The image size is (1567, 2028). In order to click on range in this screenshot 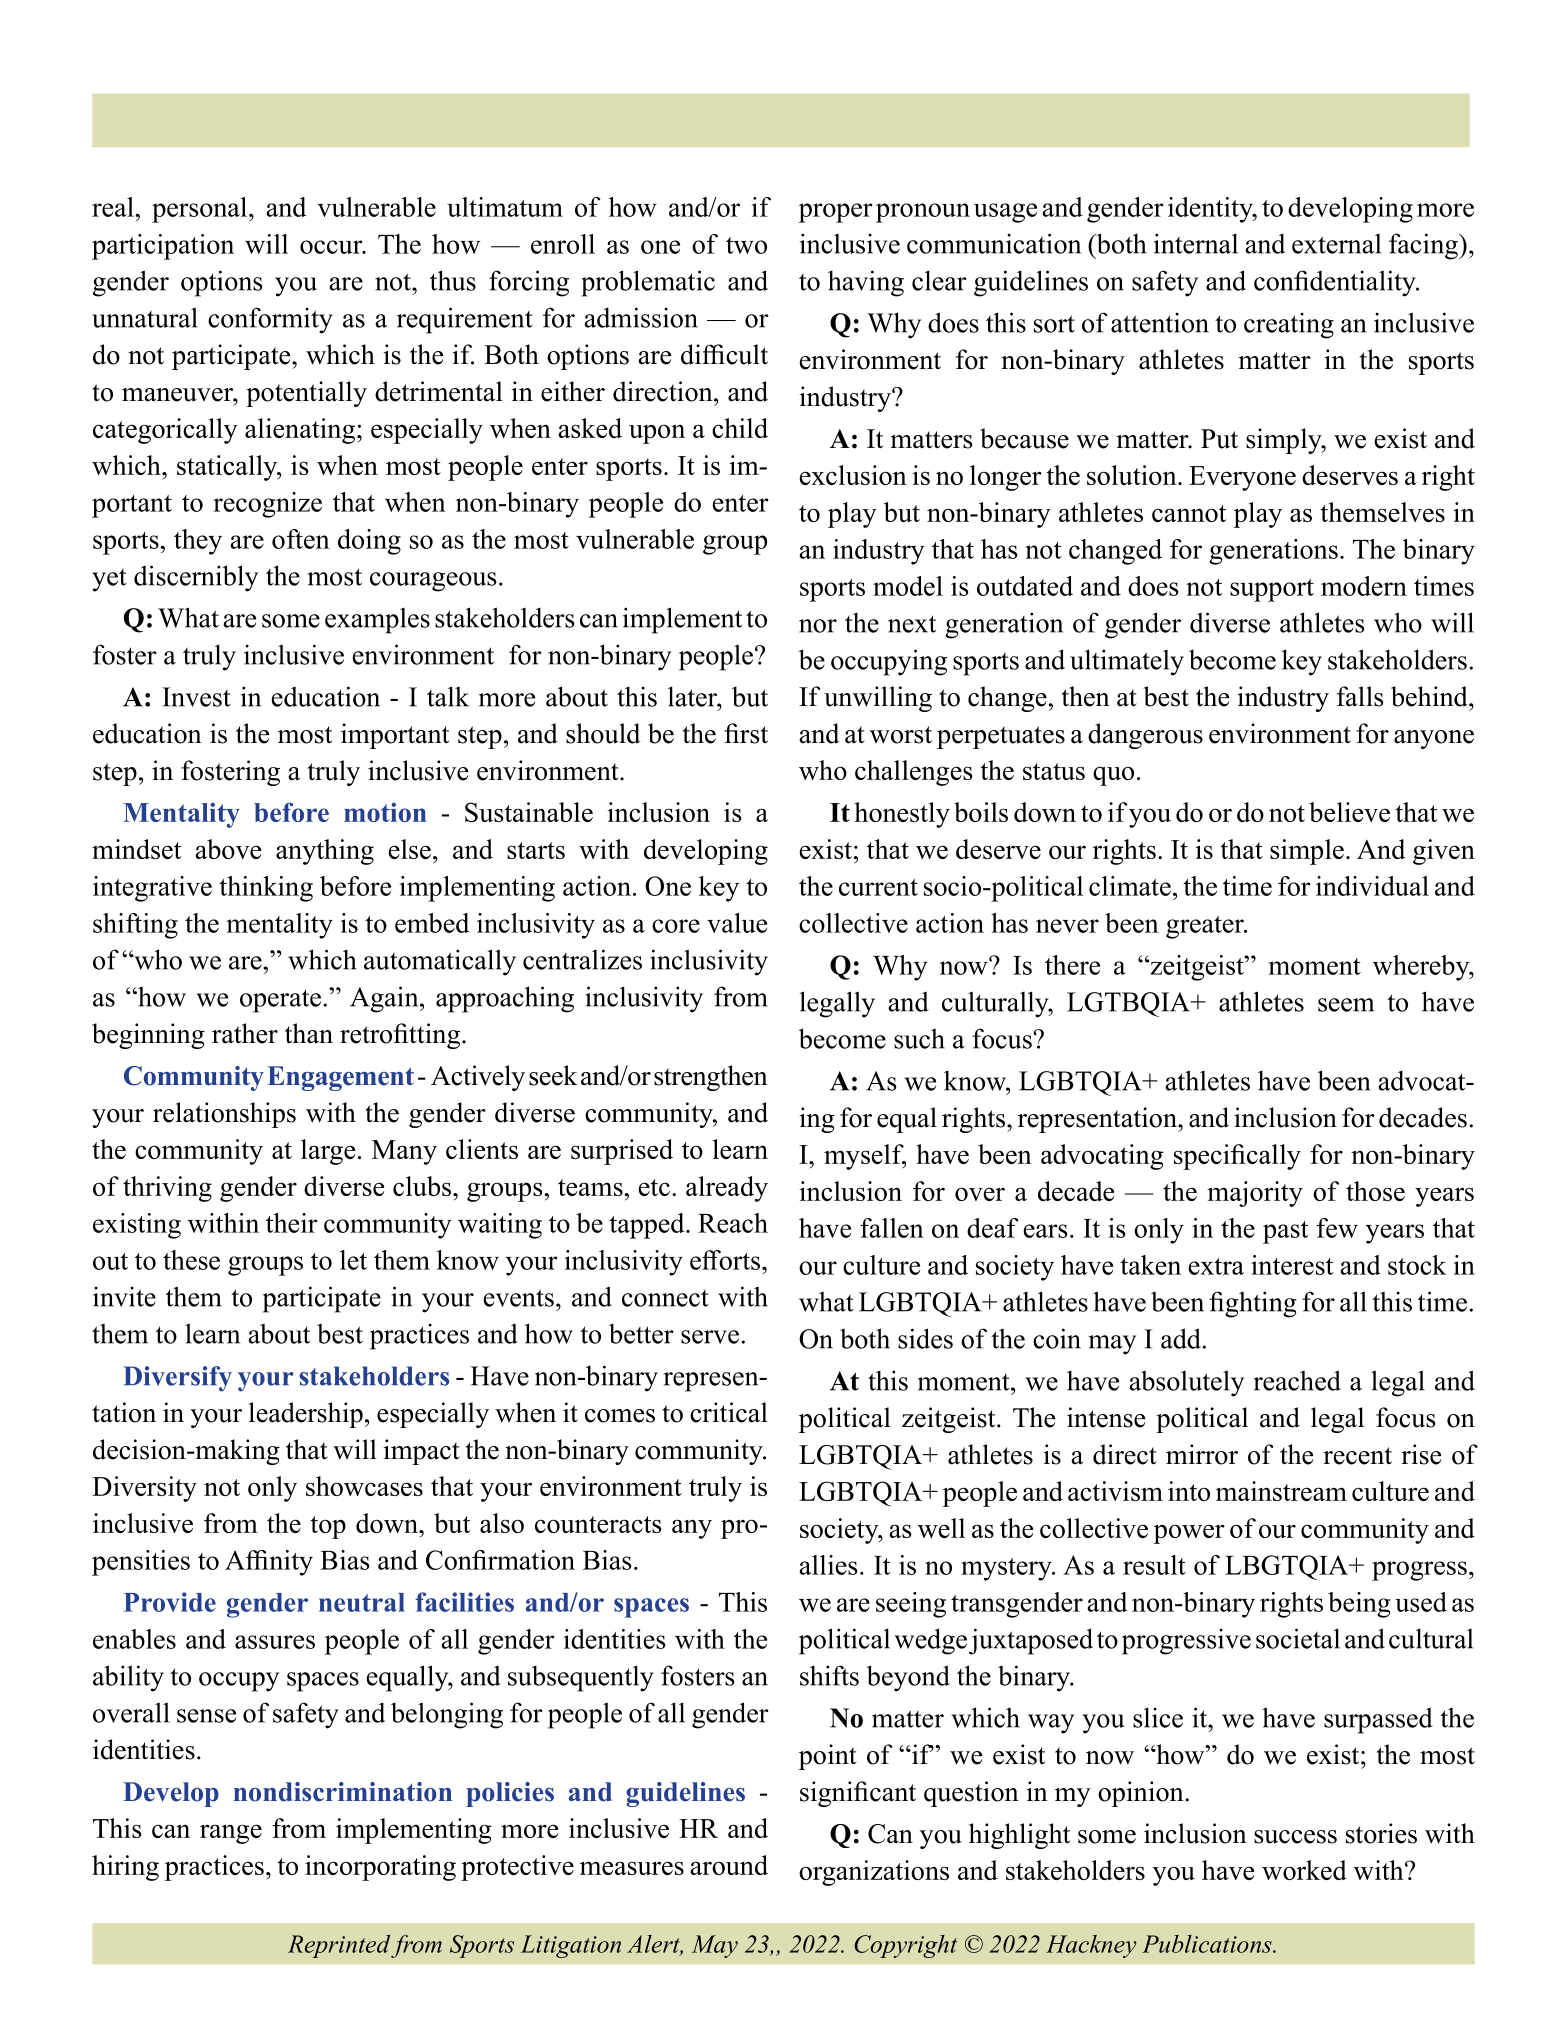, I will do `click(231, 1834)`.
